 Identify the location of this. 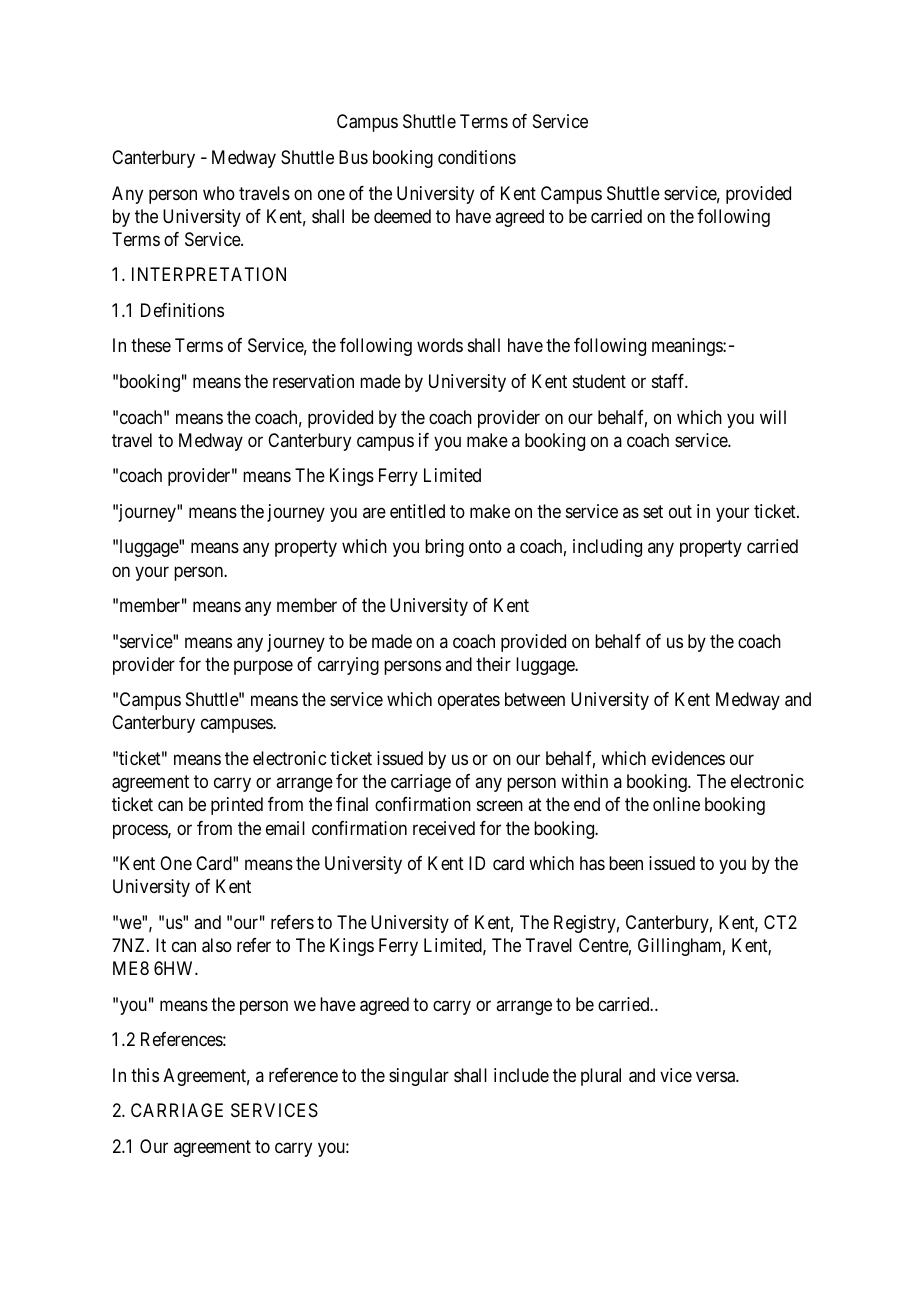
(145, 1075).
